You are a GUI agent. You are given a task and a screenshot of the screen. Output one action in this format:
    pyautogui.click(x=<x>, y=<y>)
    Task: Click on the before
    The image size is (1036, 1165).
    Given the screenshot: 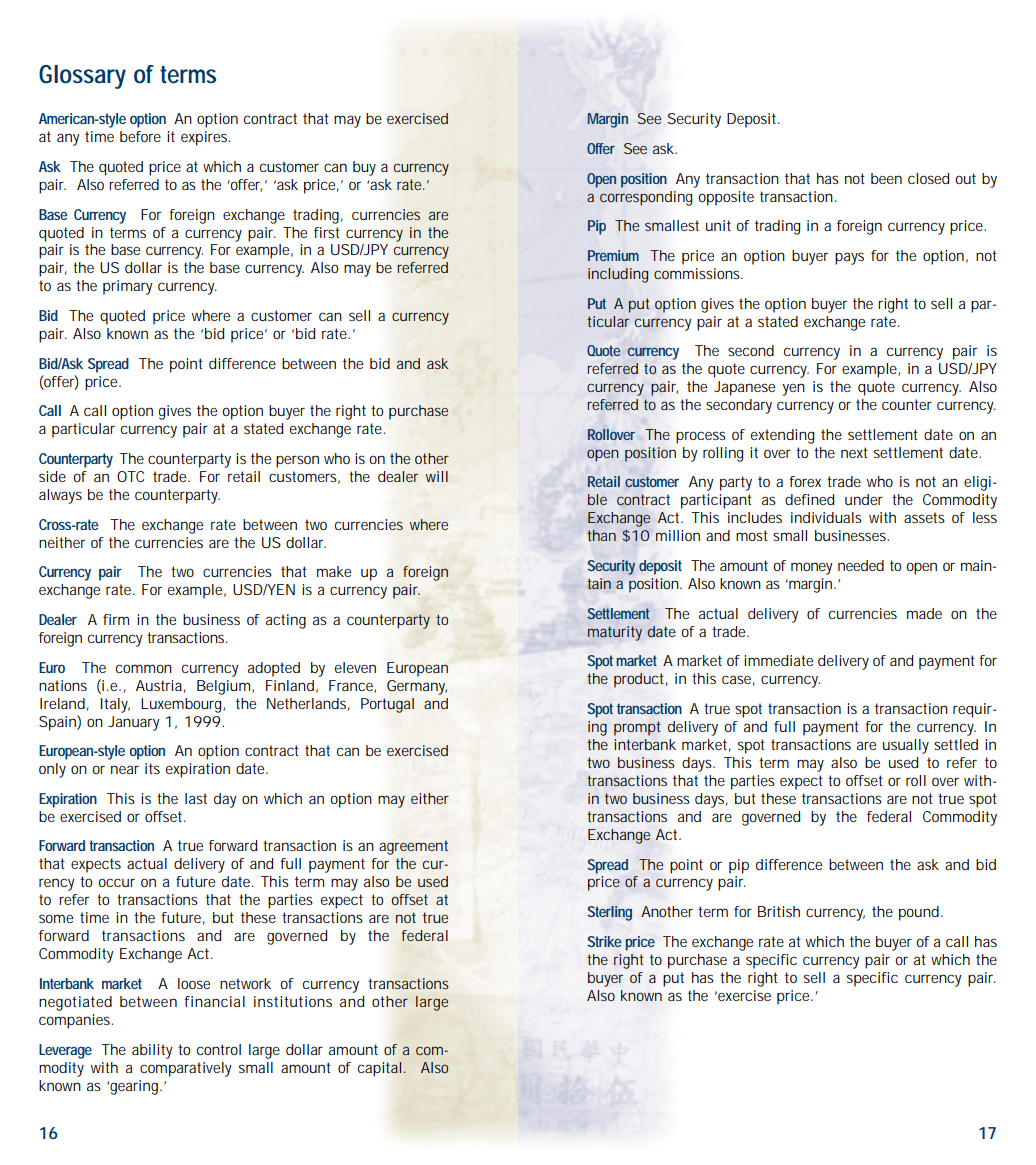 What is the action you would take?
    pyautogui.click(x=140, y=136)
